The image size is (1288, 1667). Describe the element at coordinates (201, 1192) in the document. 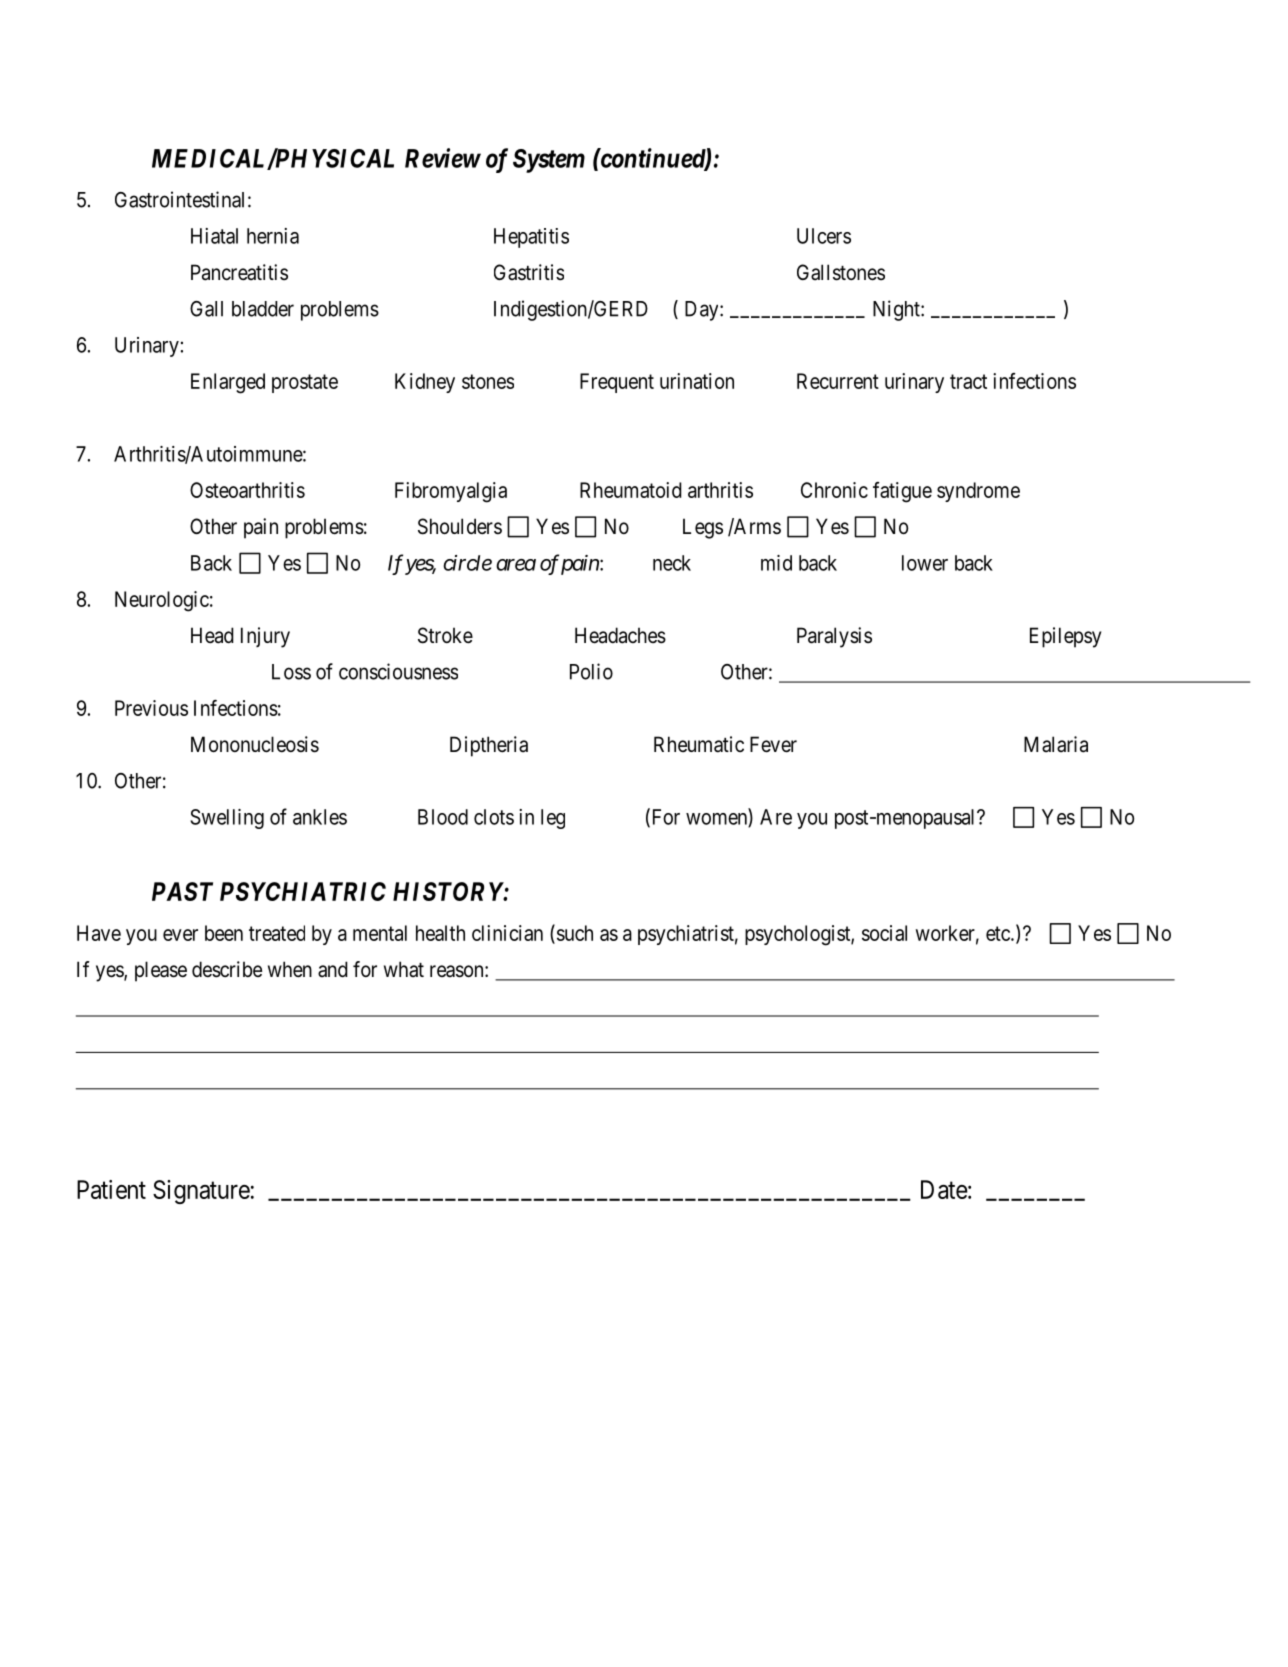

I see `Signature` at that location.
